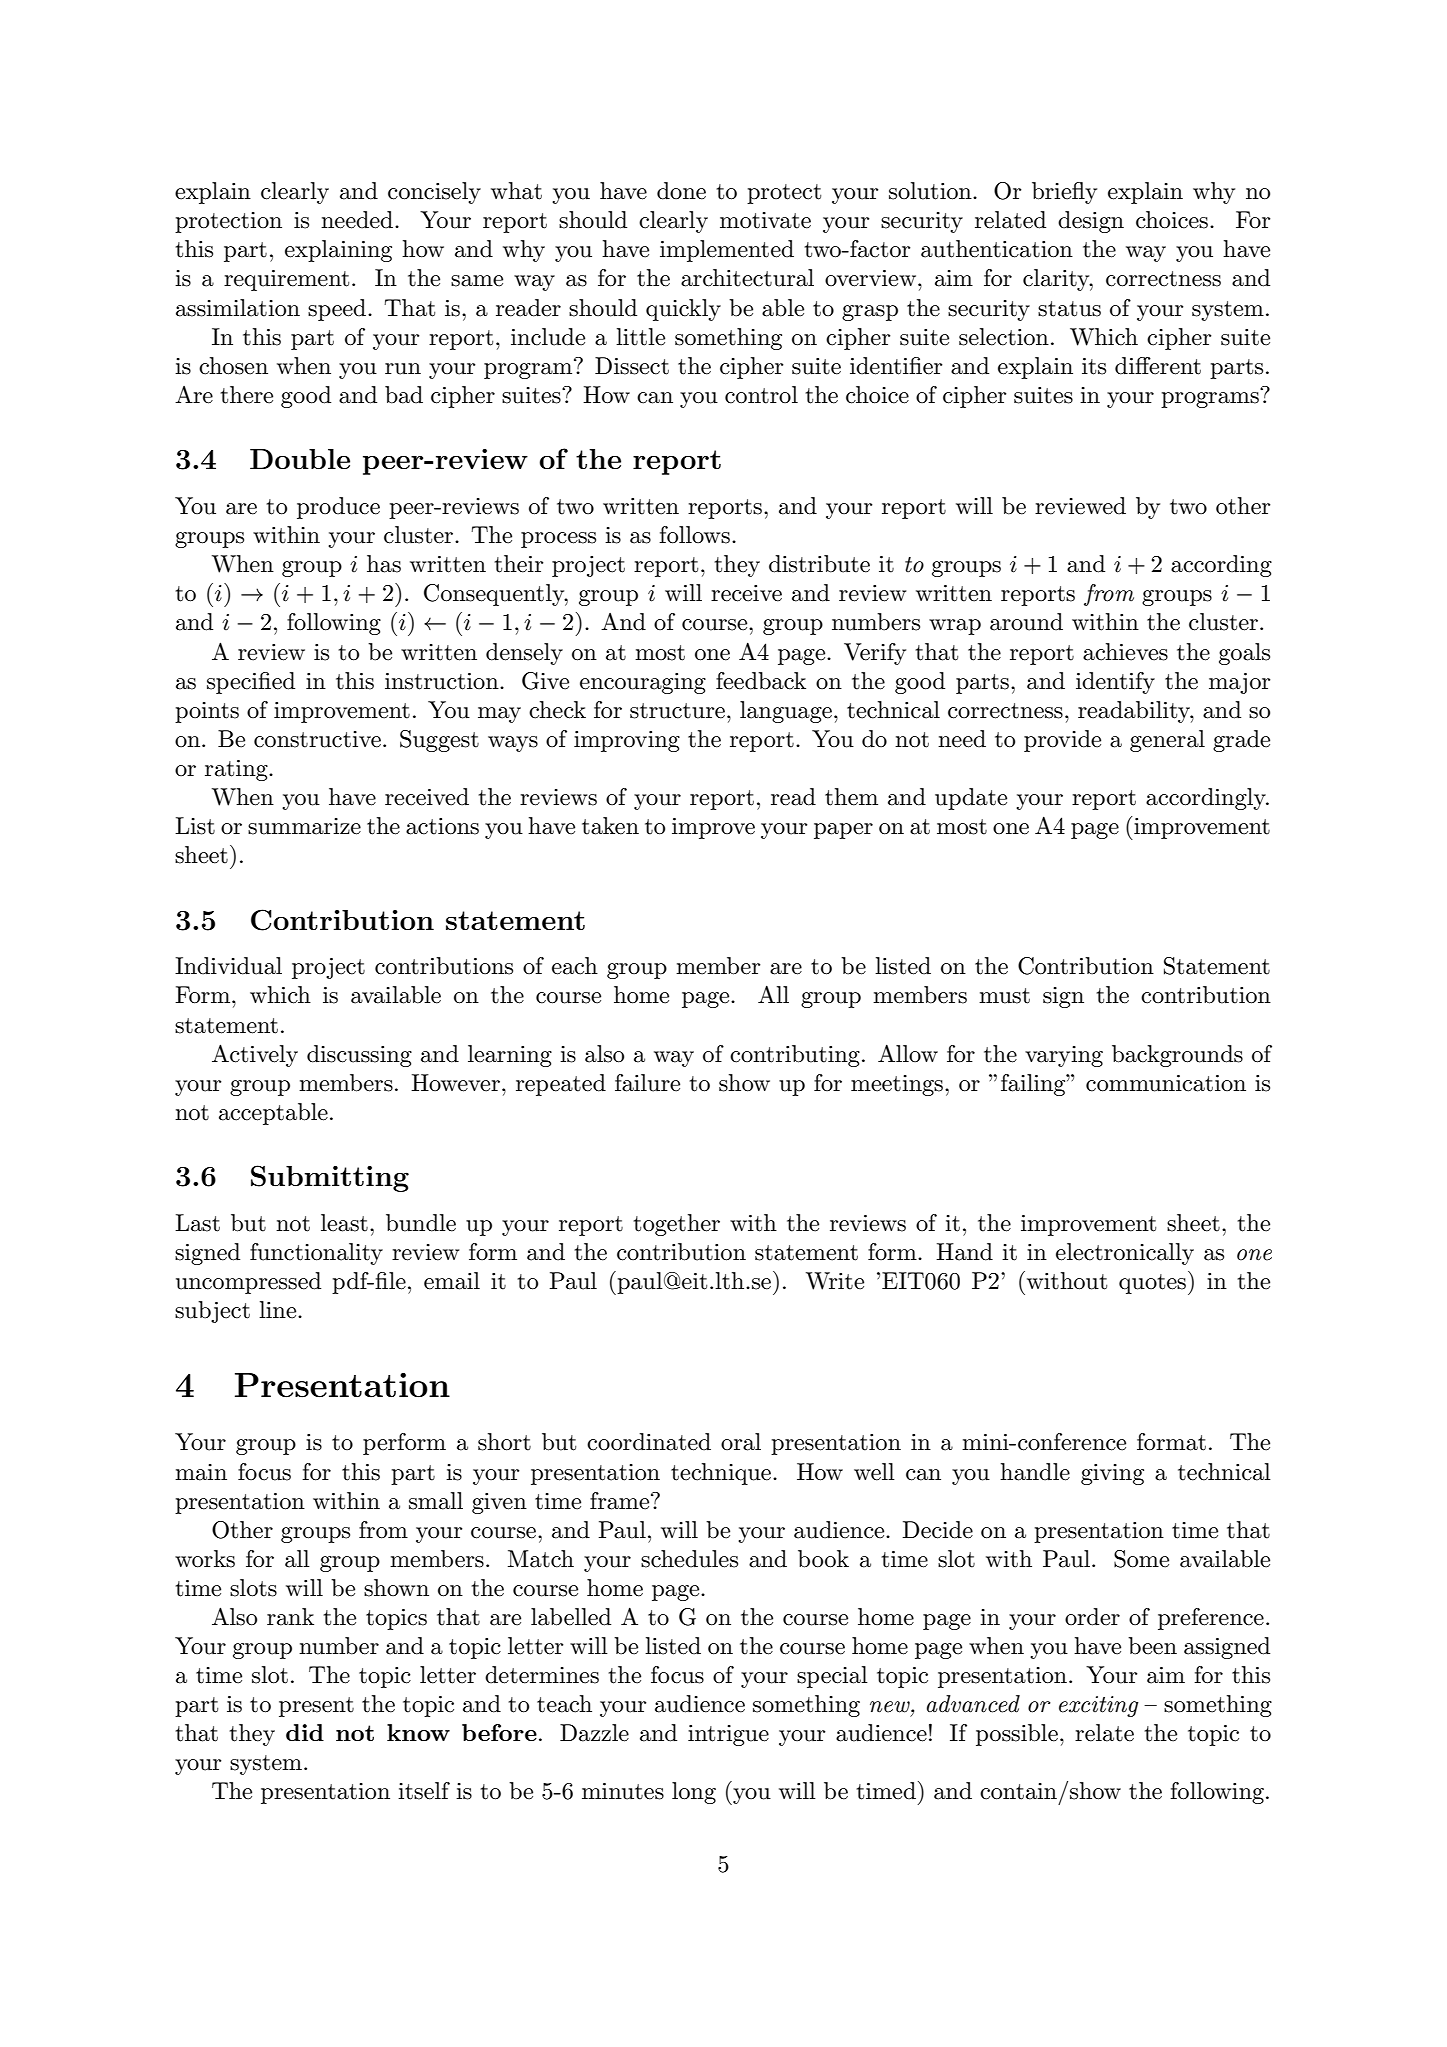 The width and height of the screenshot is (1447, 2047). I want to click on briefly, so click(1064, 193).
